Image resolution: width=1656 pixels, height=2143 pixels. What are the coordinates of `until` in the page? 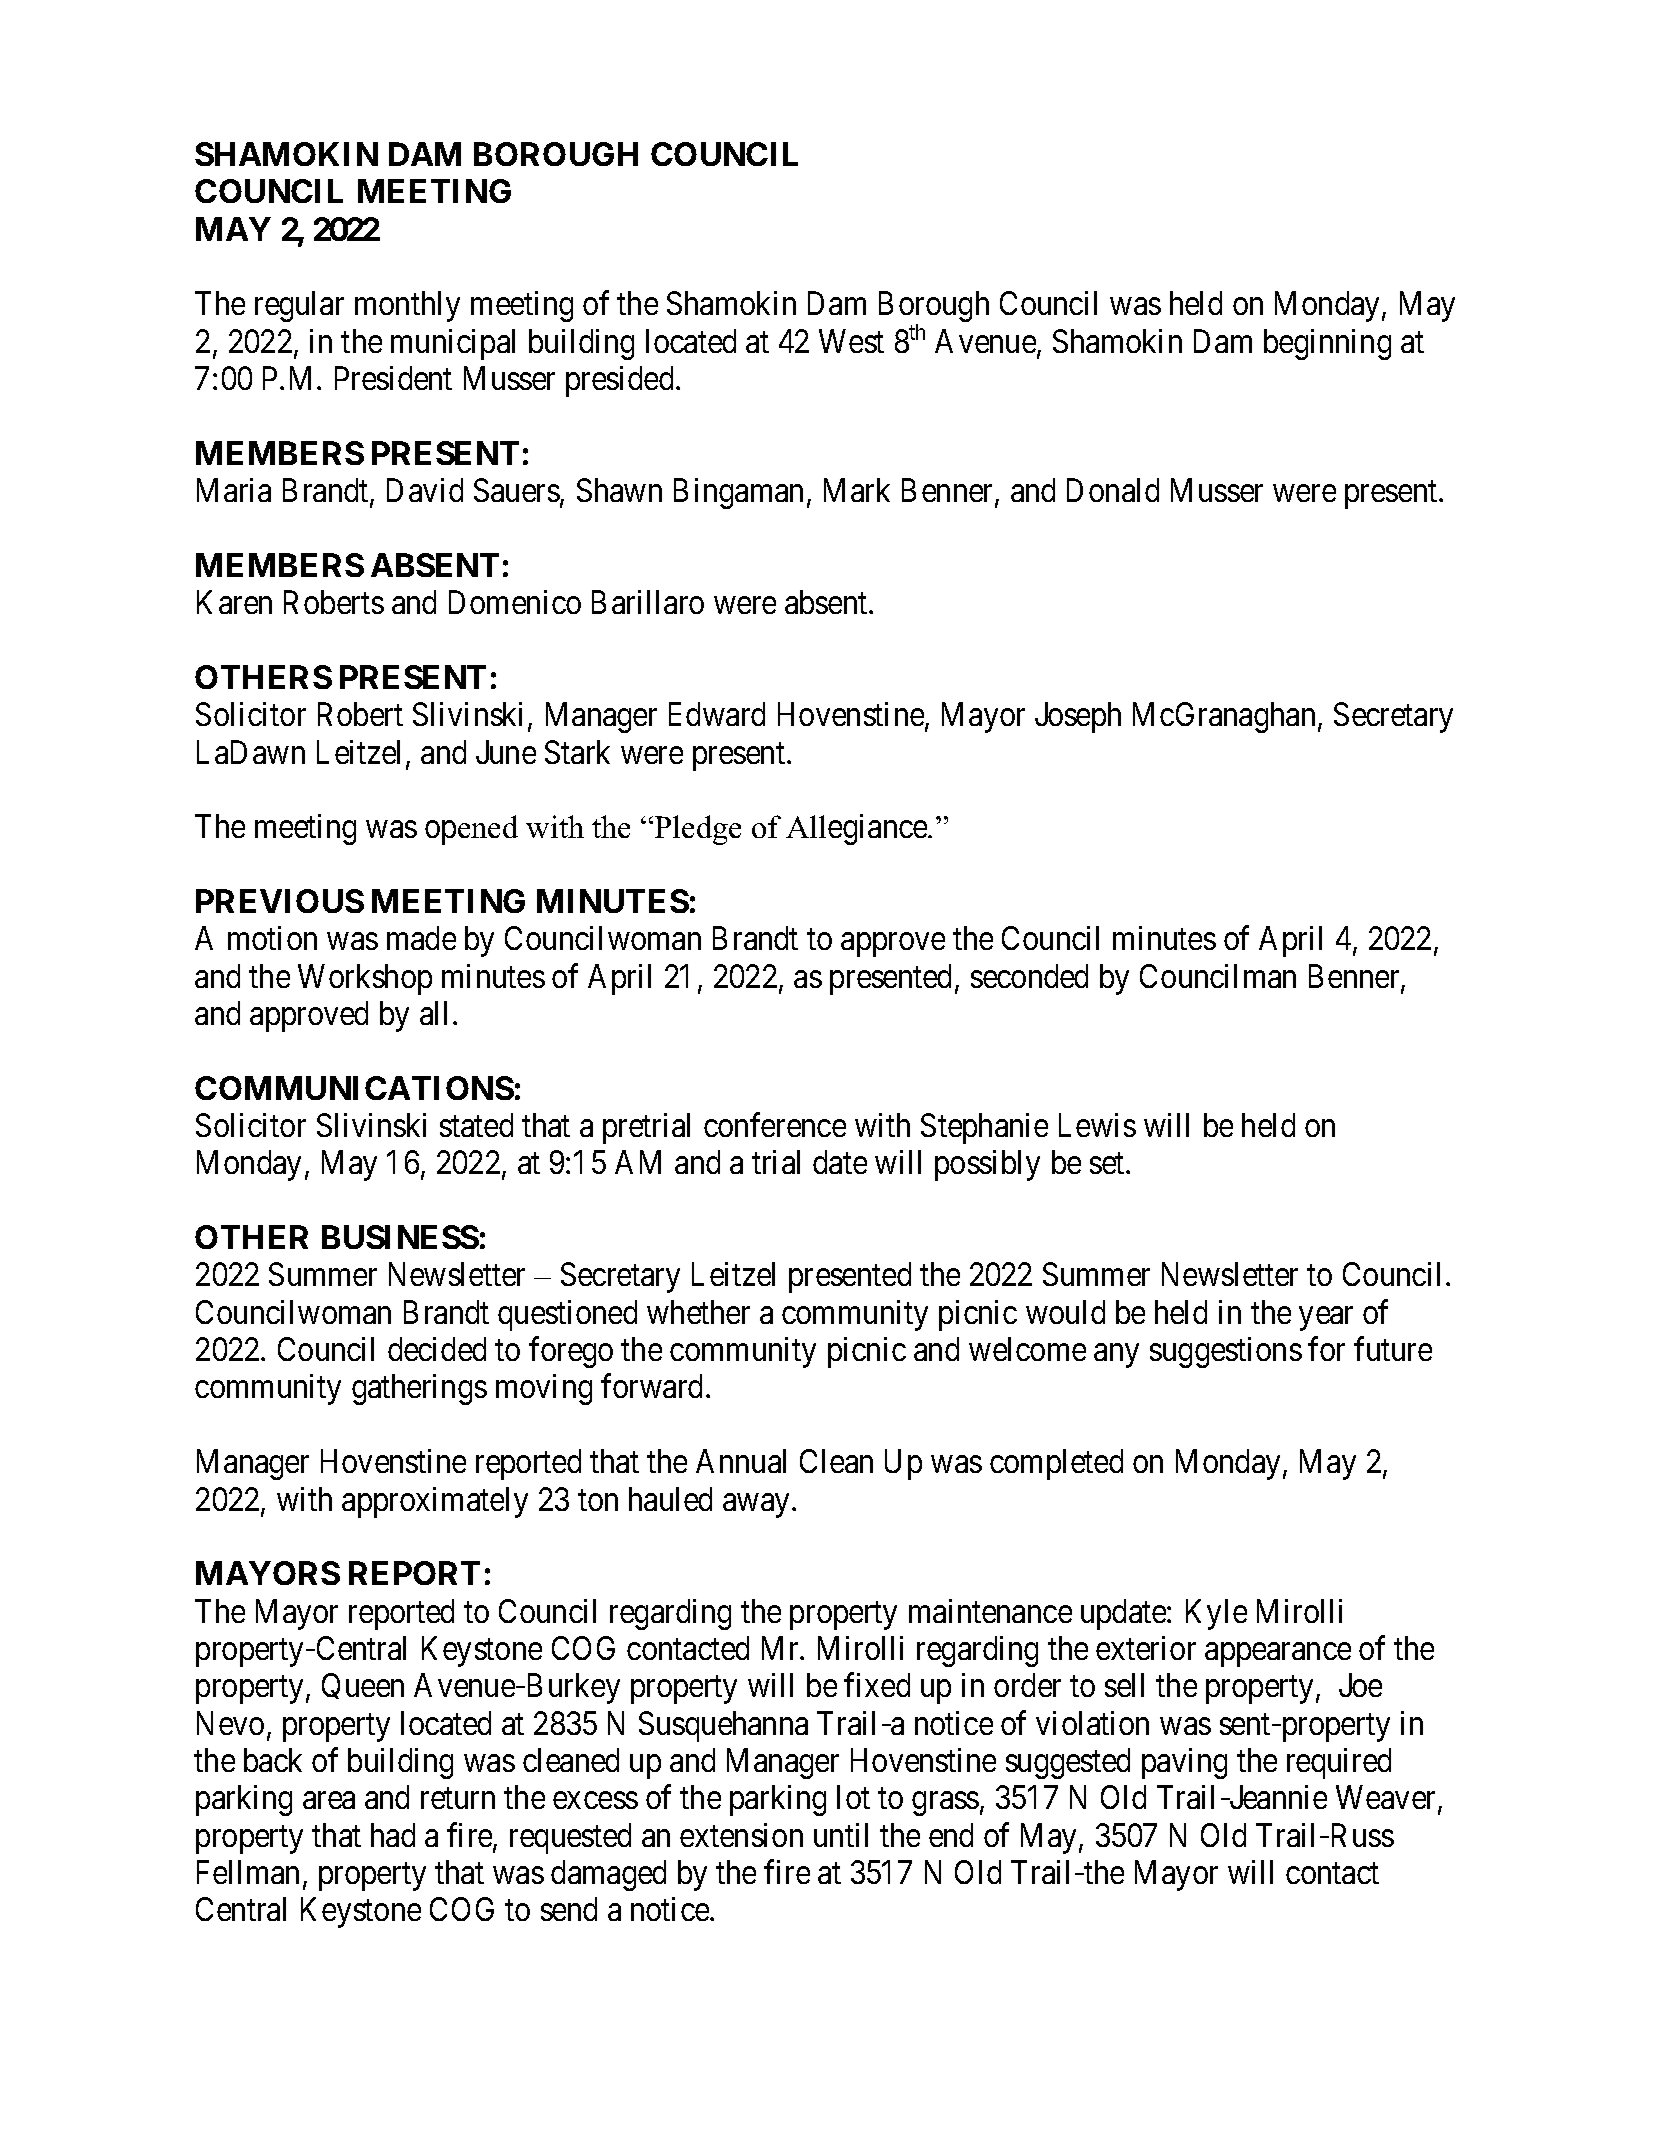 It's located at (841, 1835).
